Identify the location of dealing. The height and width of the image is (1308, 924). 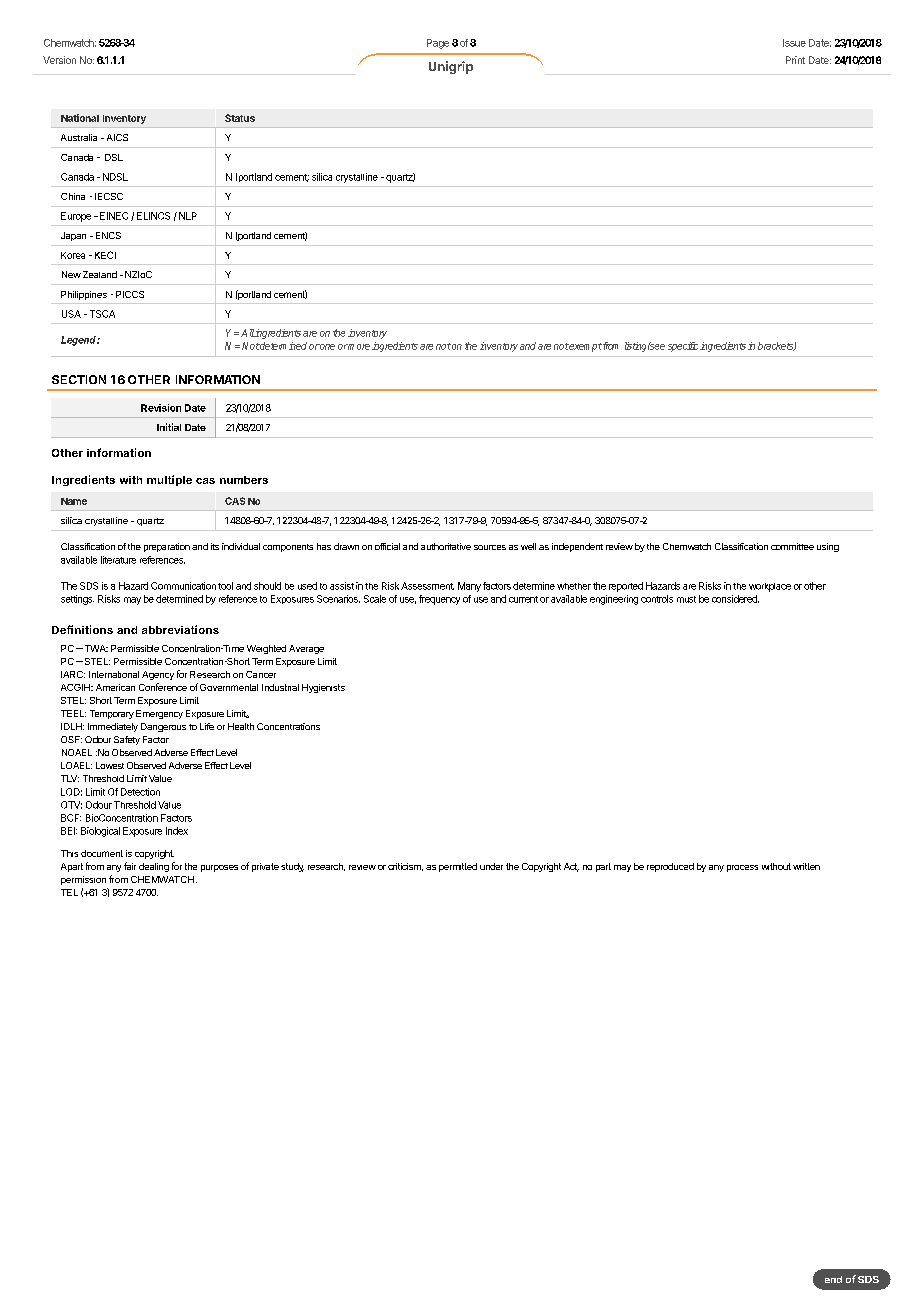
(154, 867).
